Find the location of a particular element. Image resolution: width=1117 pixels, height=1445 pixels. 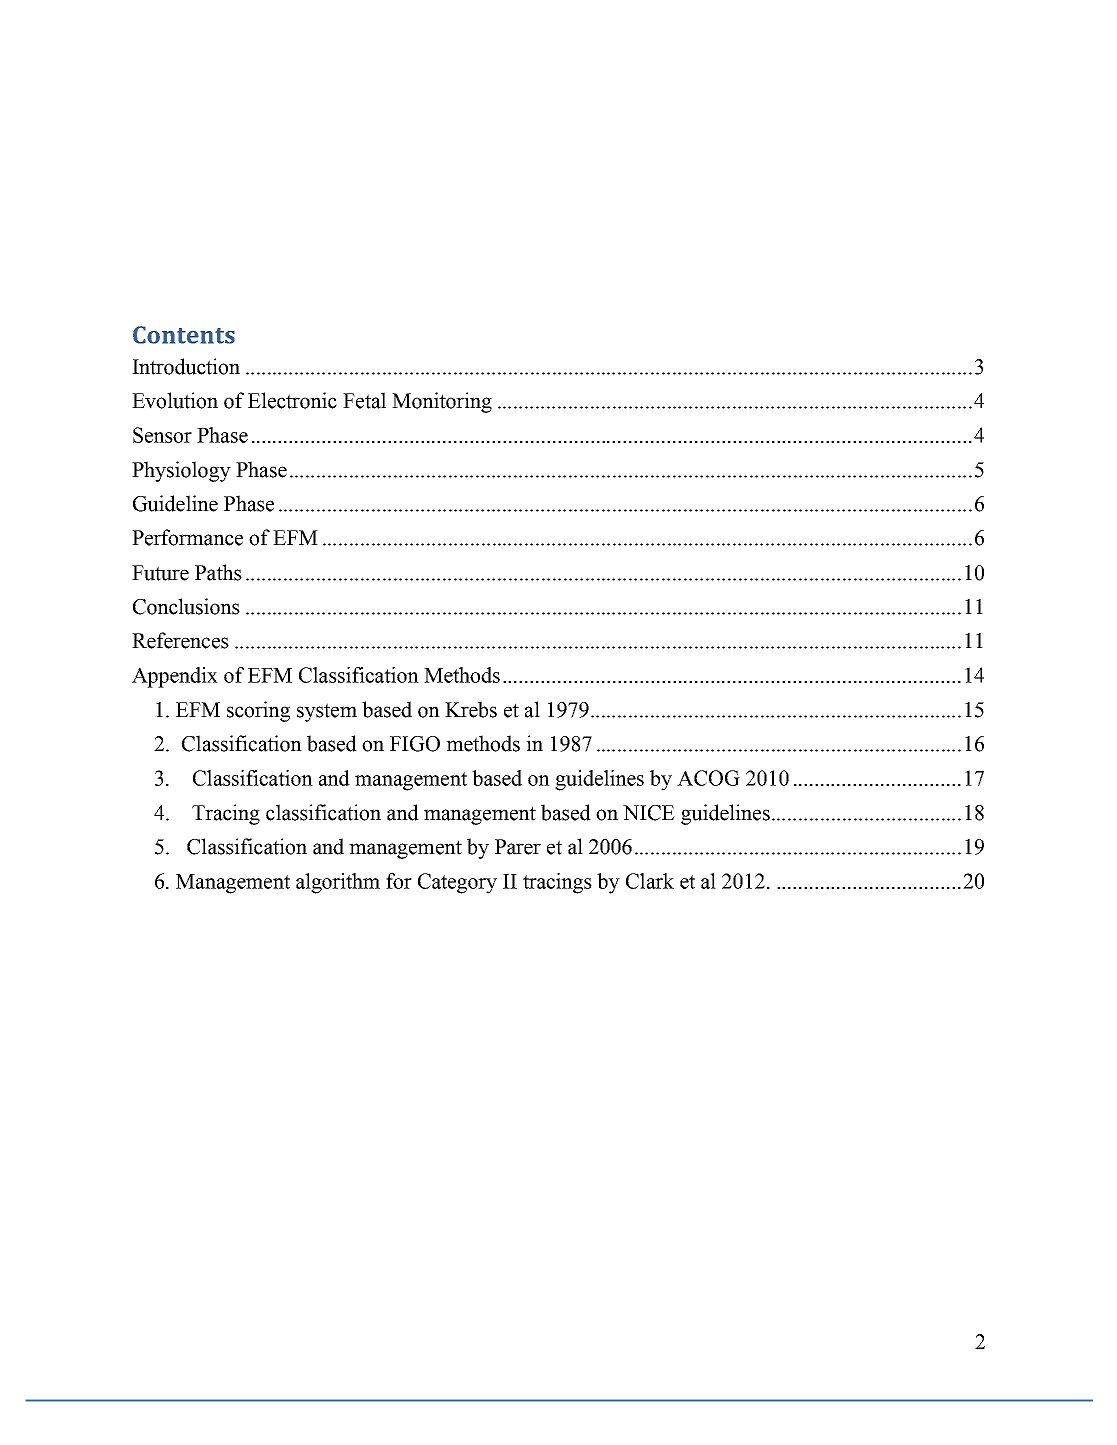

Fetal is located at coordinates (364, 400).
